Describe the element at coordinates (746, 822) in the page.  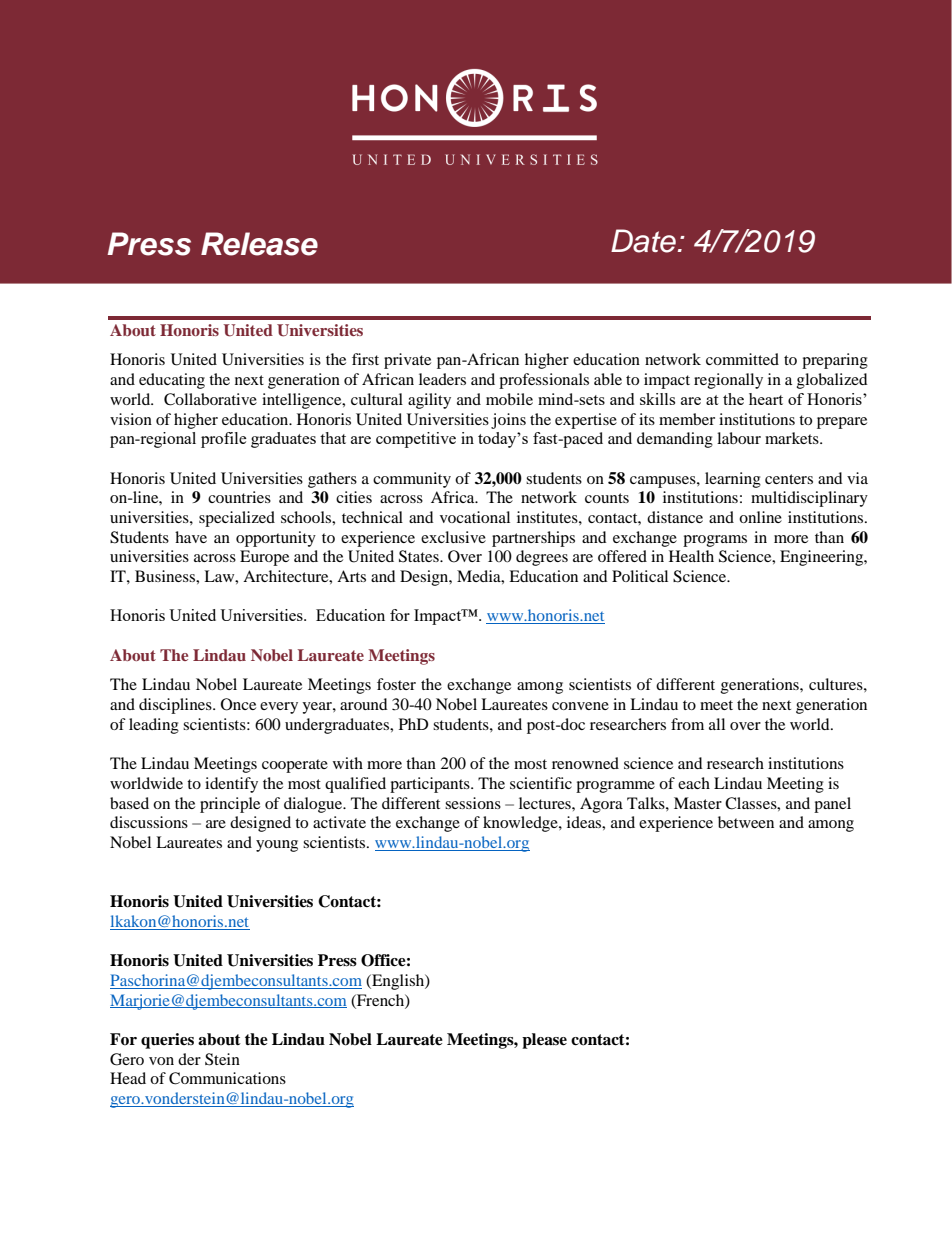
I see `between` at that location.
